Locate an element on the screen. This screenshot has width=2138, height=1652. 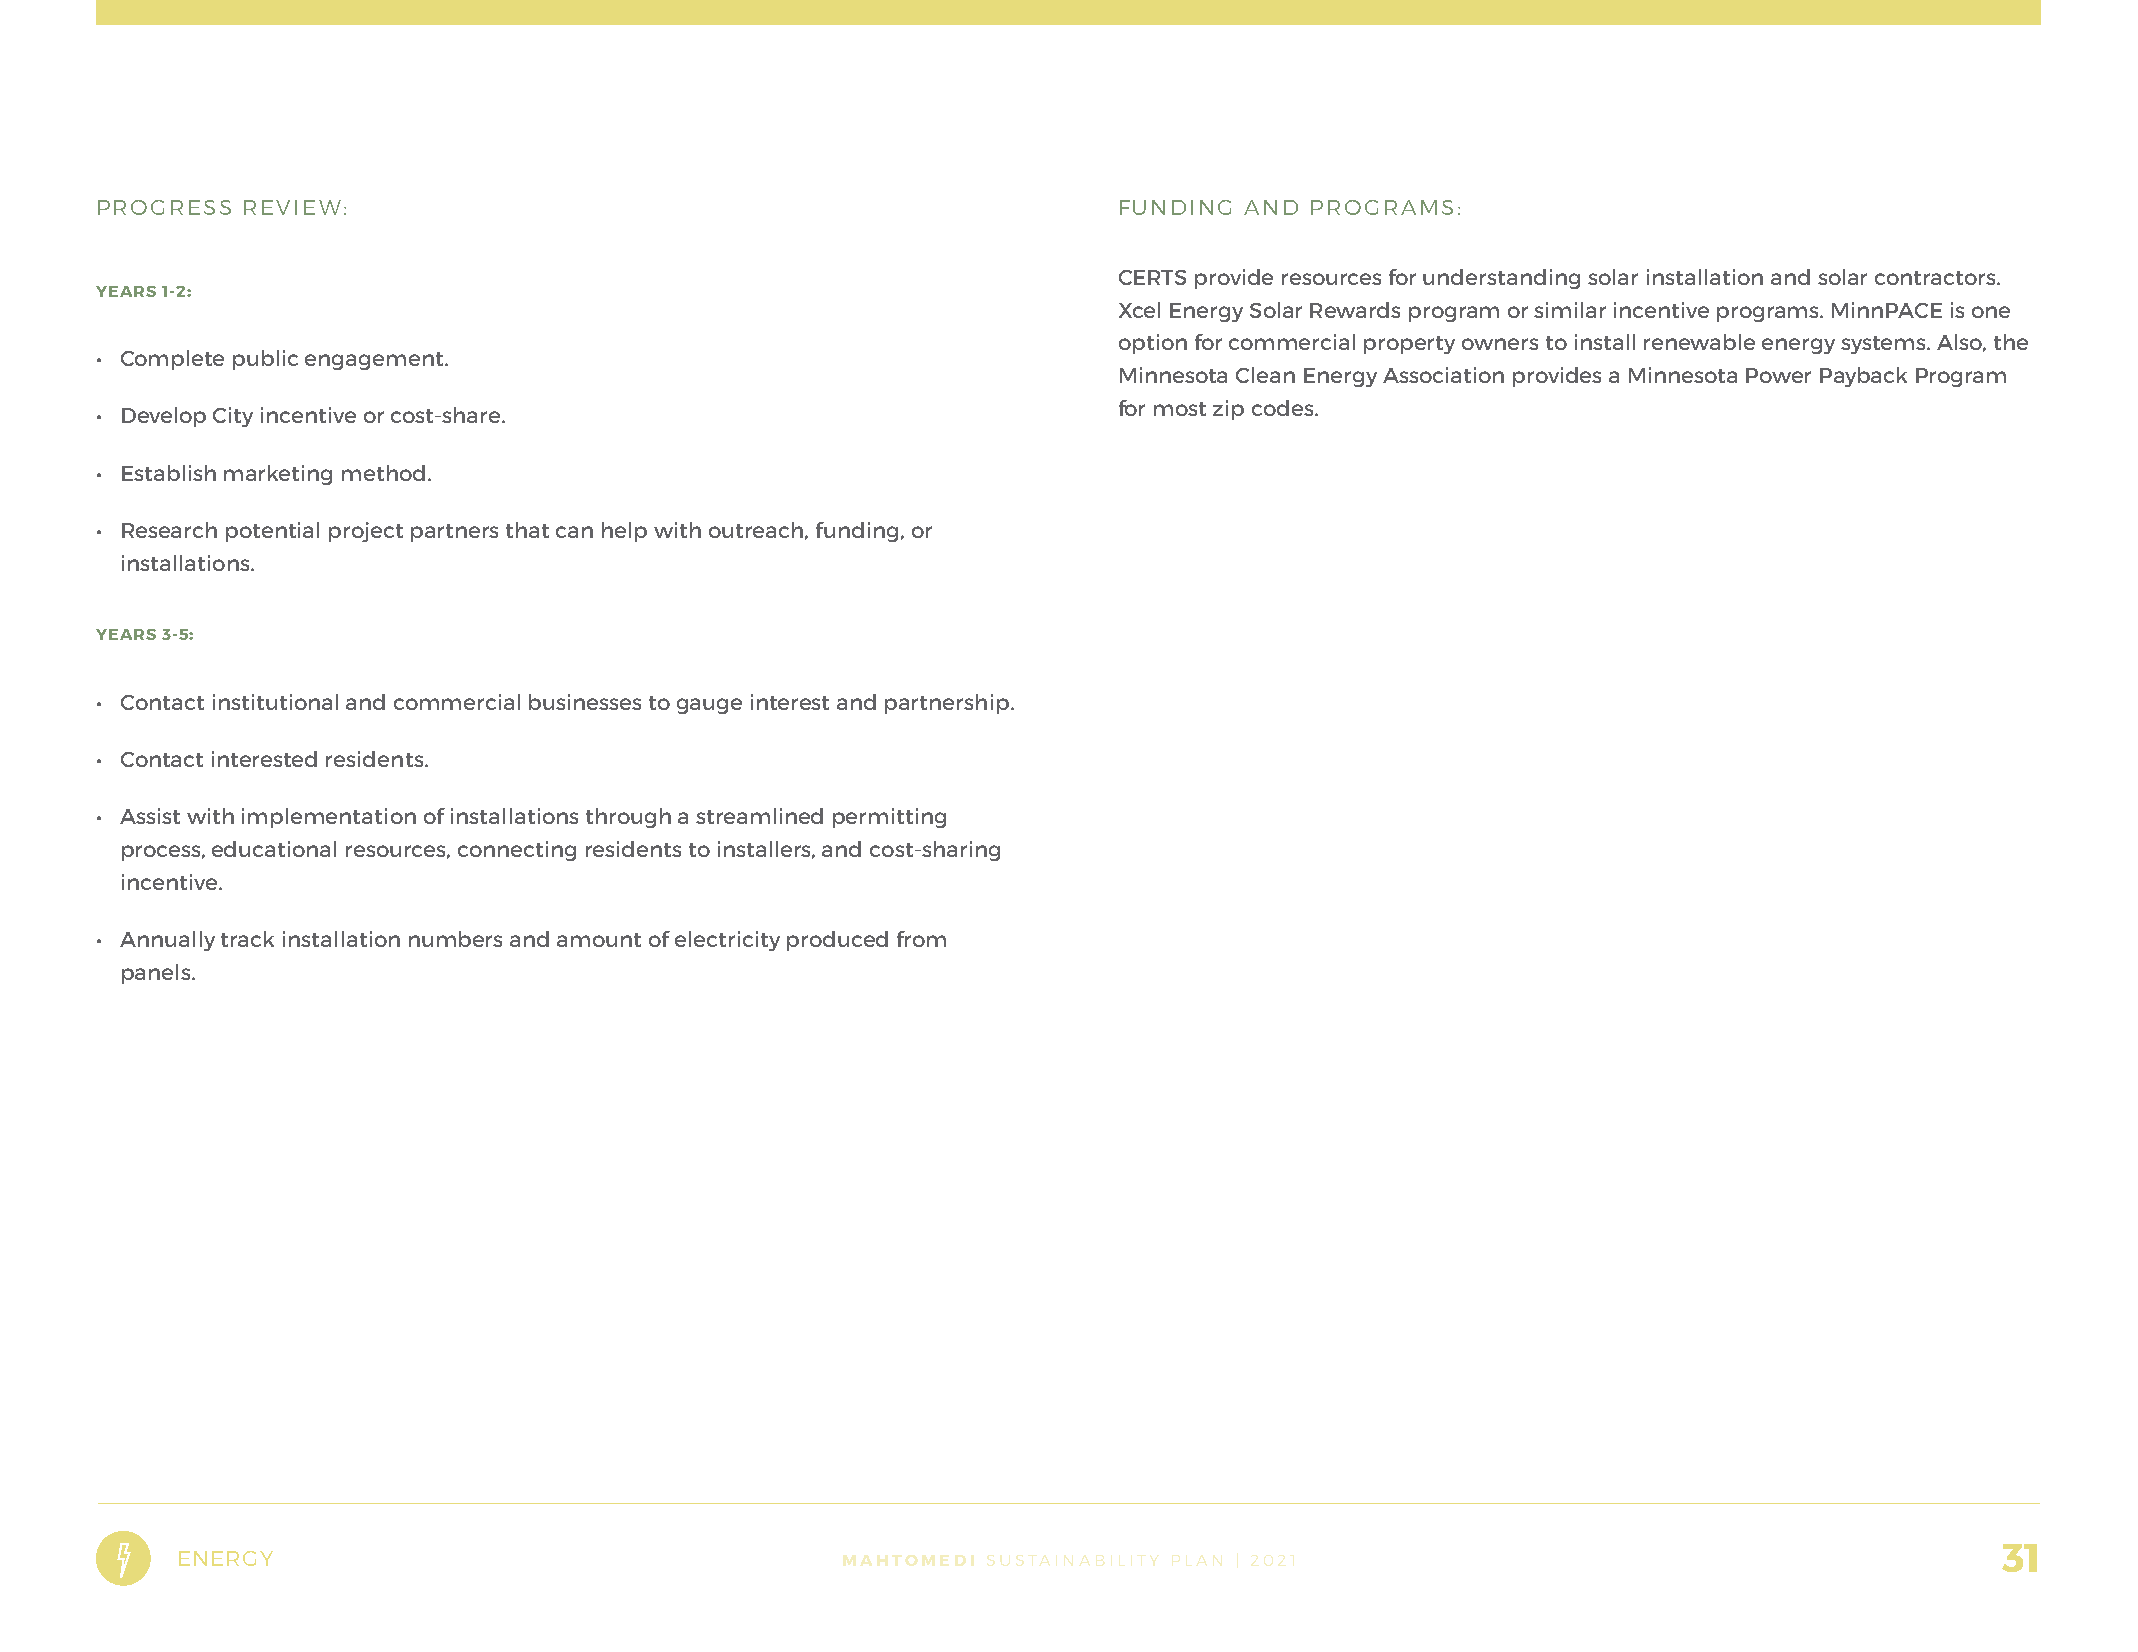
help is located at coordinates (624, 532).
